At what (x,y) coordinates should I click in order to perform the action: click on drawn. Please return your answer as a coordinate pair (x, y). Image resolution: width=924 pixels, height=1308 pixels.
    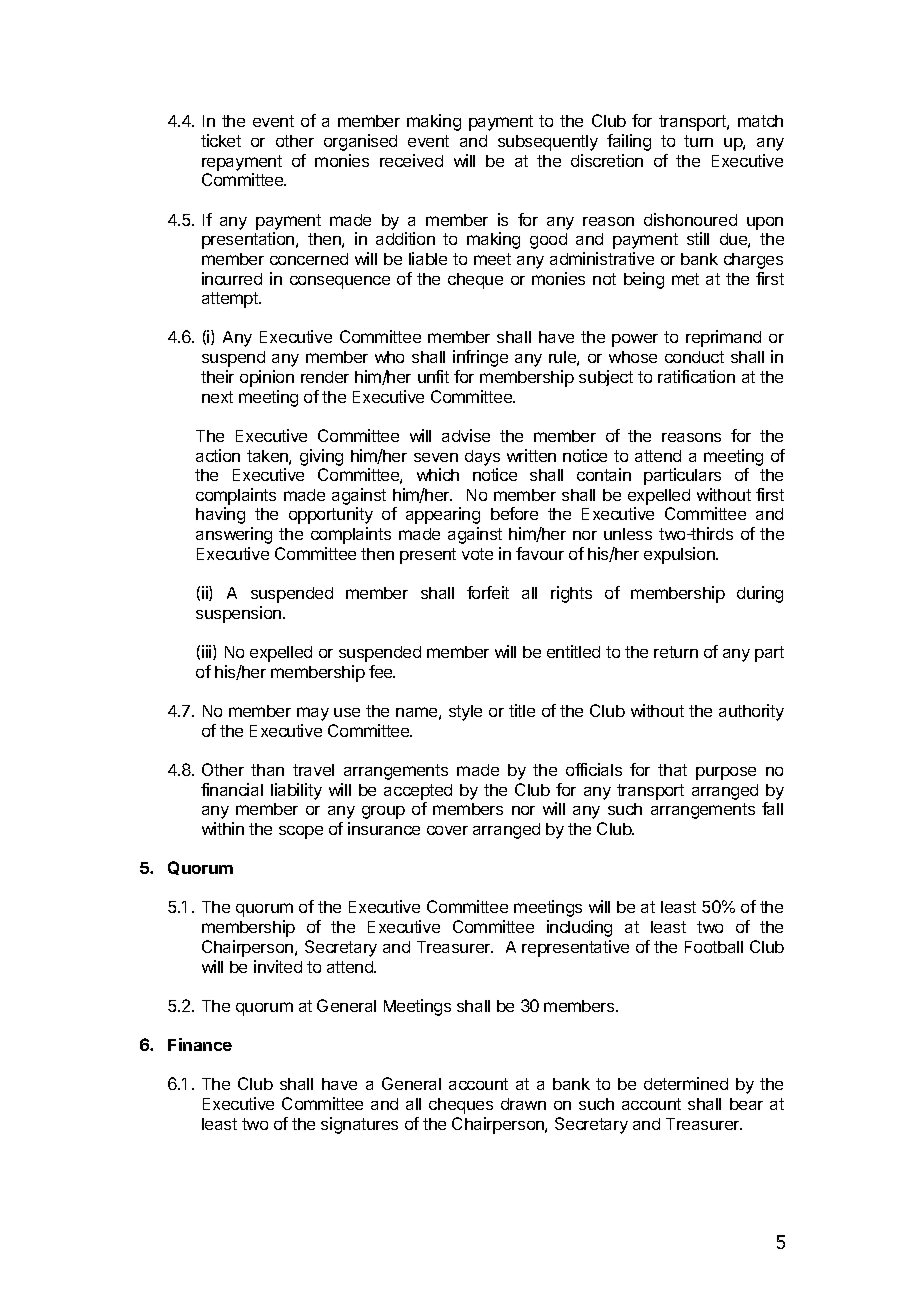
    Looking at the image, I should click on (523, 1104).
